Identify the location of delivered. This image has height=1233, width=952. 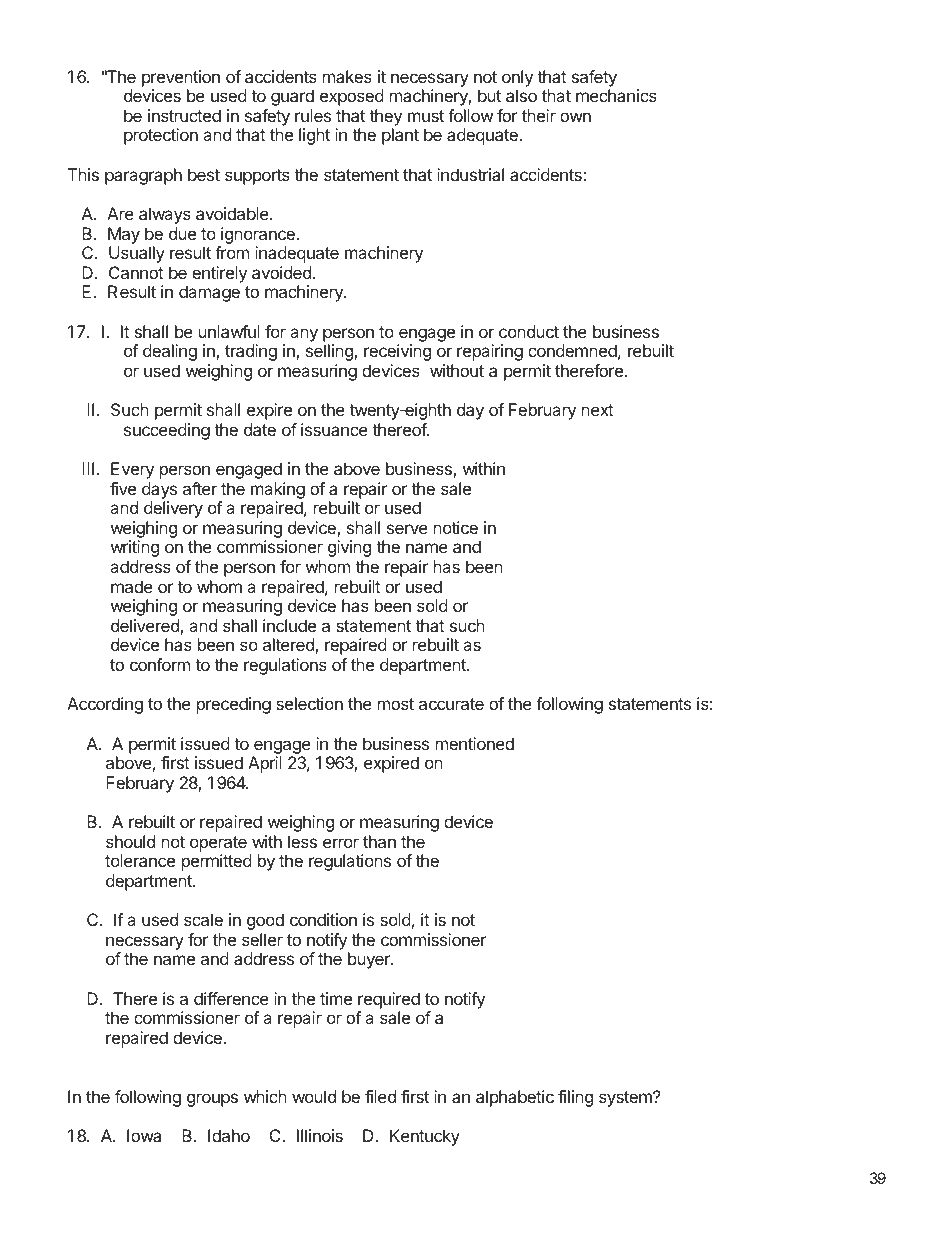
(146, 627).
